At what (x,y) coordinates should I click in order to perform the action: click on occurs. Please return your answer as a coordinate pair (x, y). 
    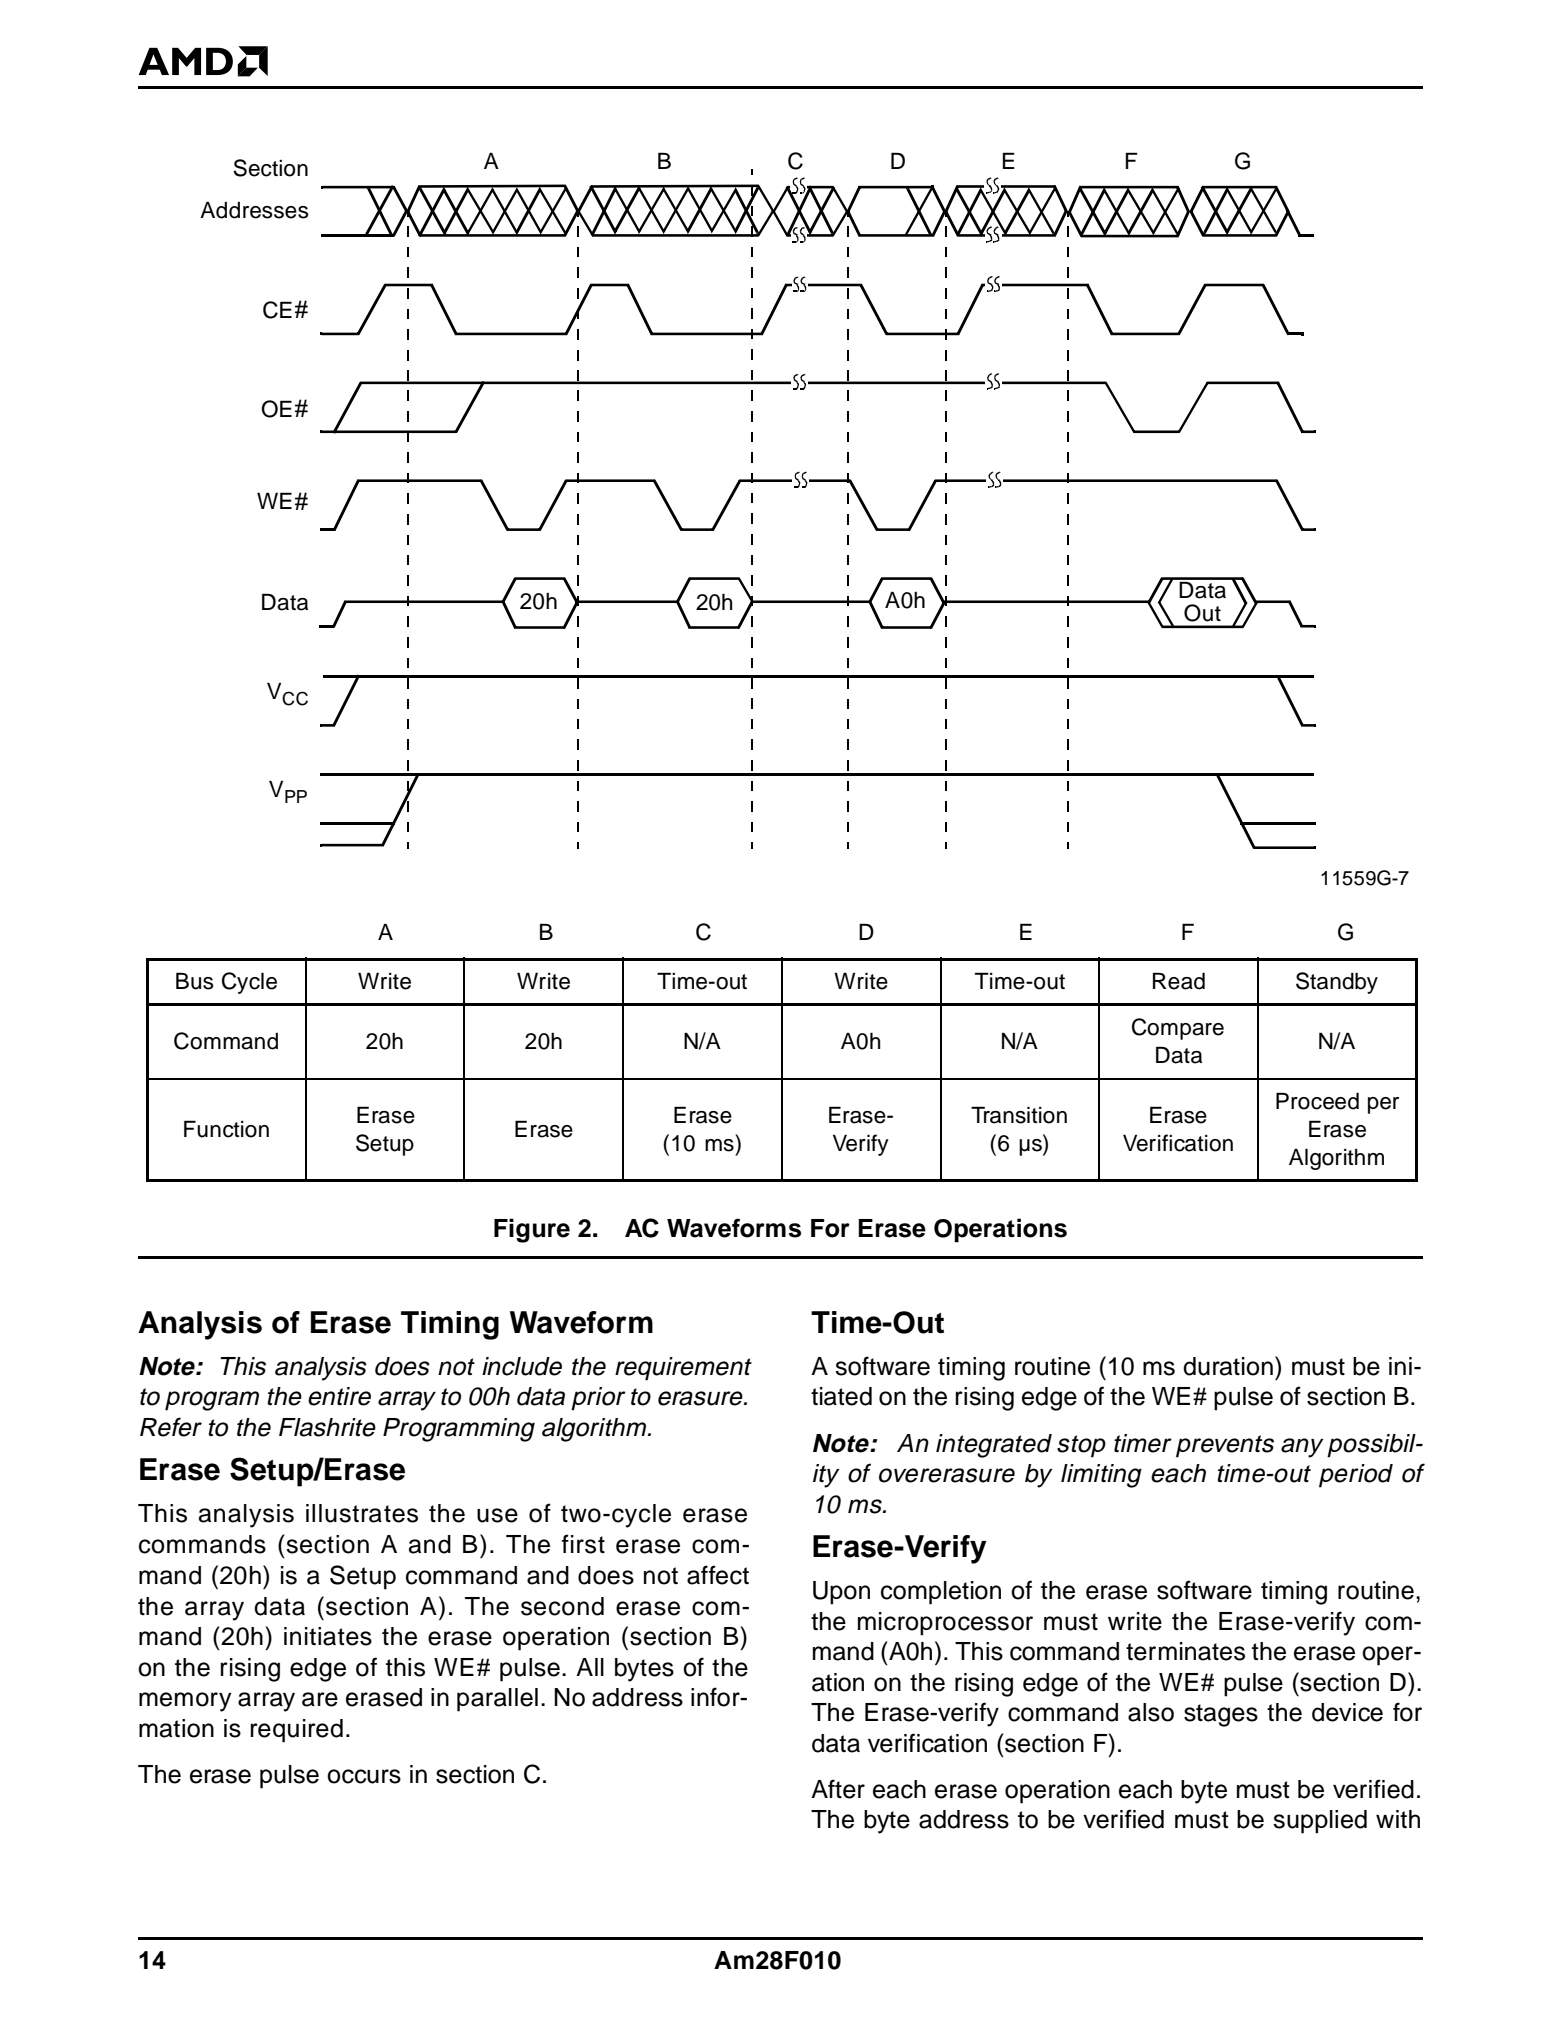
    Looking at the image, I should click on (364, 1776).
